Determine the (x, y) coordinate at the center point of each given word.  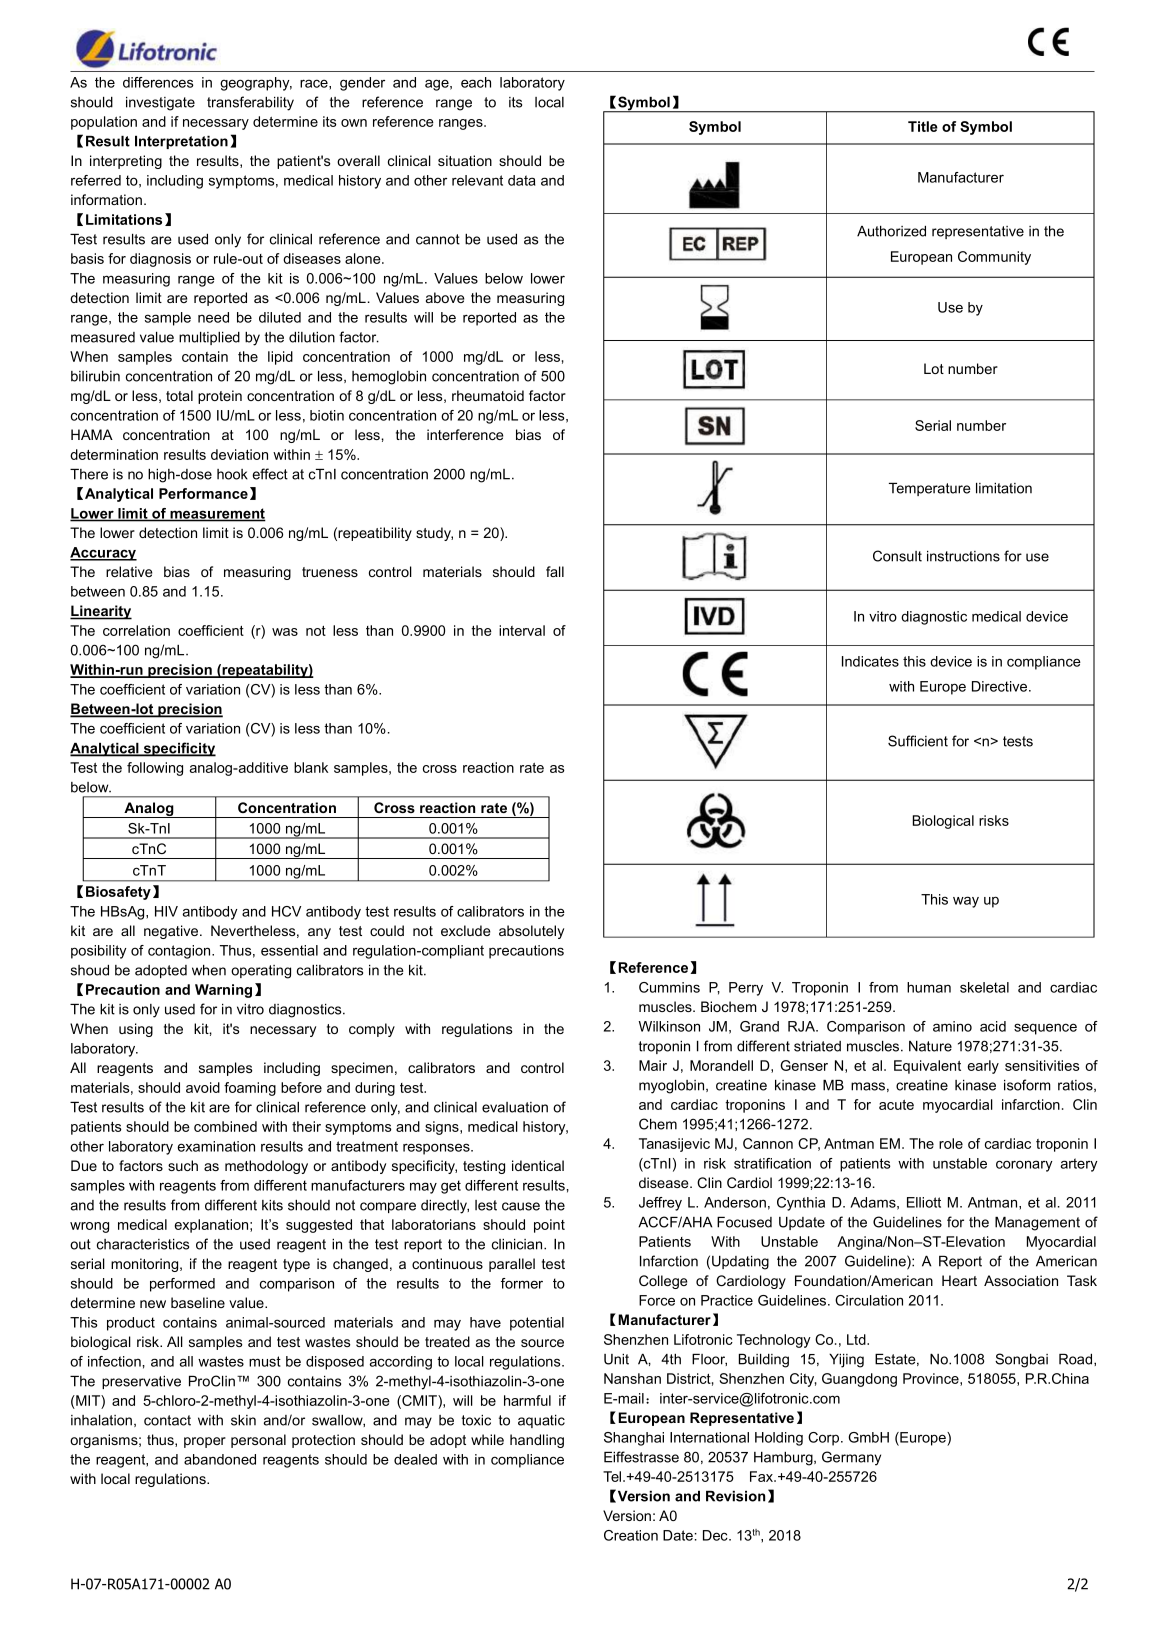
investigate (160, 104)
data (521, 180)
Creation (631, 1535)
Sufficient (918, 741)
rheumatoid (488, 395)
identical (538, 1165)
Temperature (930, 489)
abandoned (220, 1459)
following (155, 769)
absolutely (531, 932)
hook (232, 474)
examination (216, 1146)
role (951, 1143)
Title (923, 126)
